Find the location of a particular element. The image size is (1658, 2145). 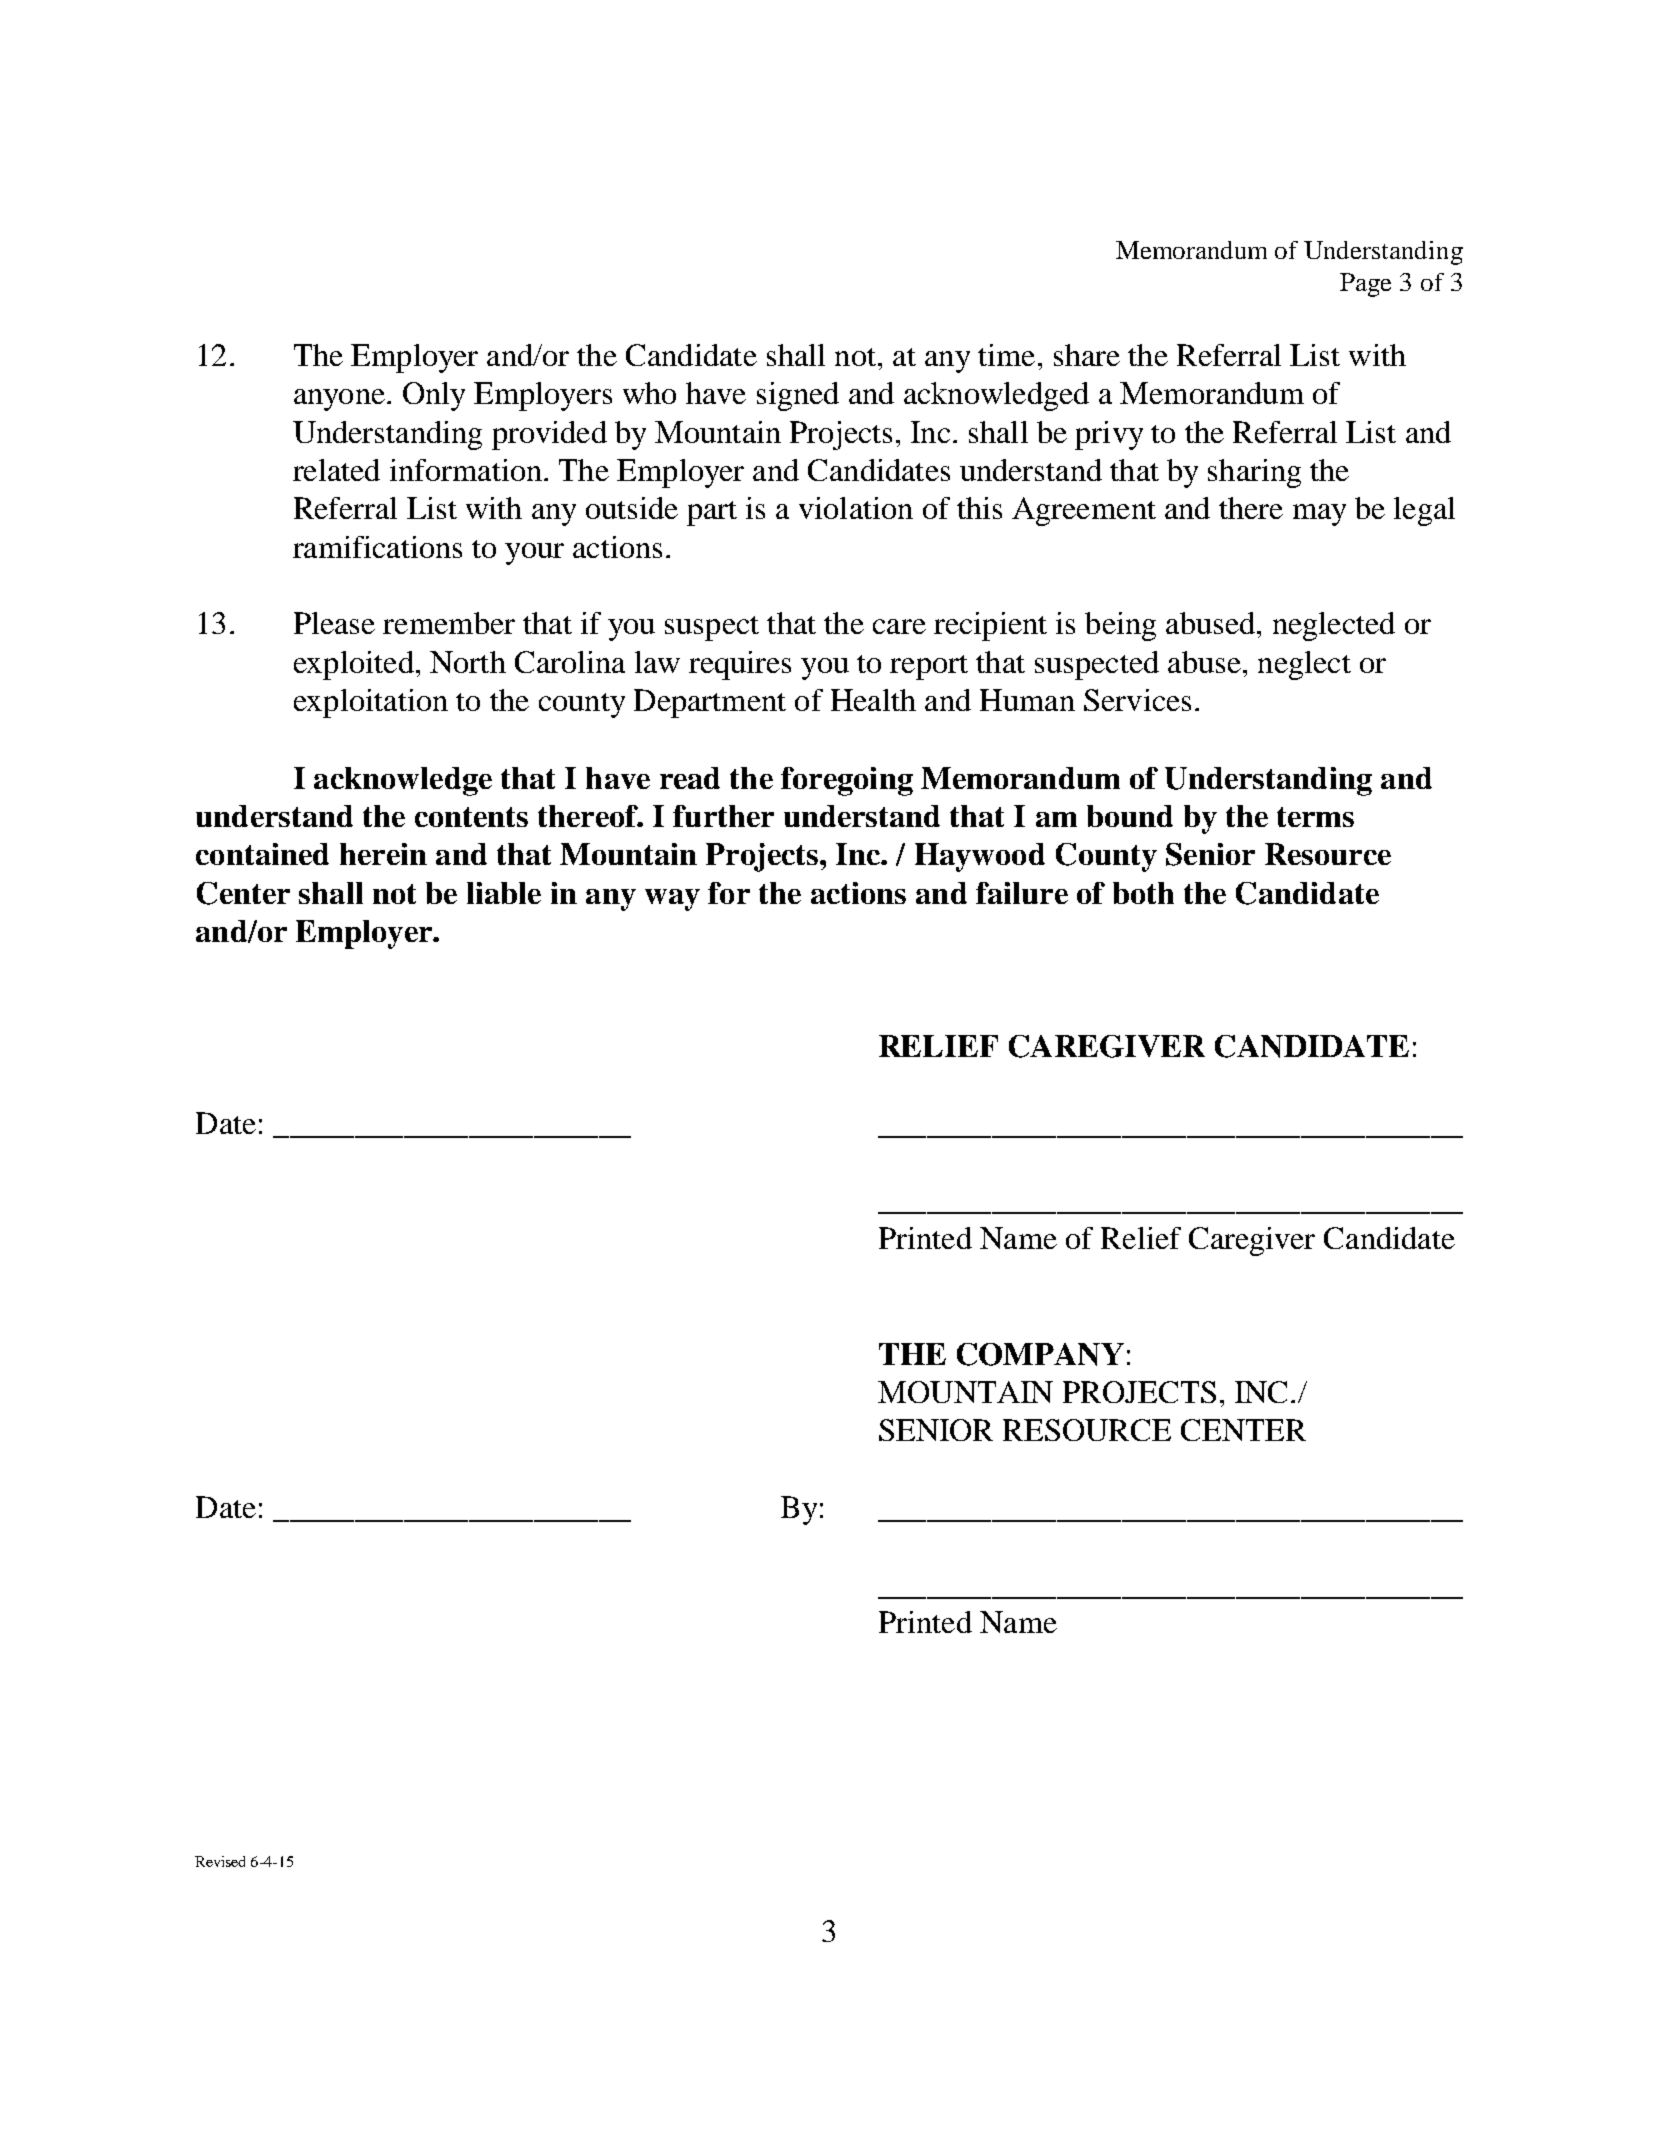

terms is located at coordinates (1315, 817).
